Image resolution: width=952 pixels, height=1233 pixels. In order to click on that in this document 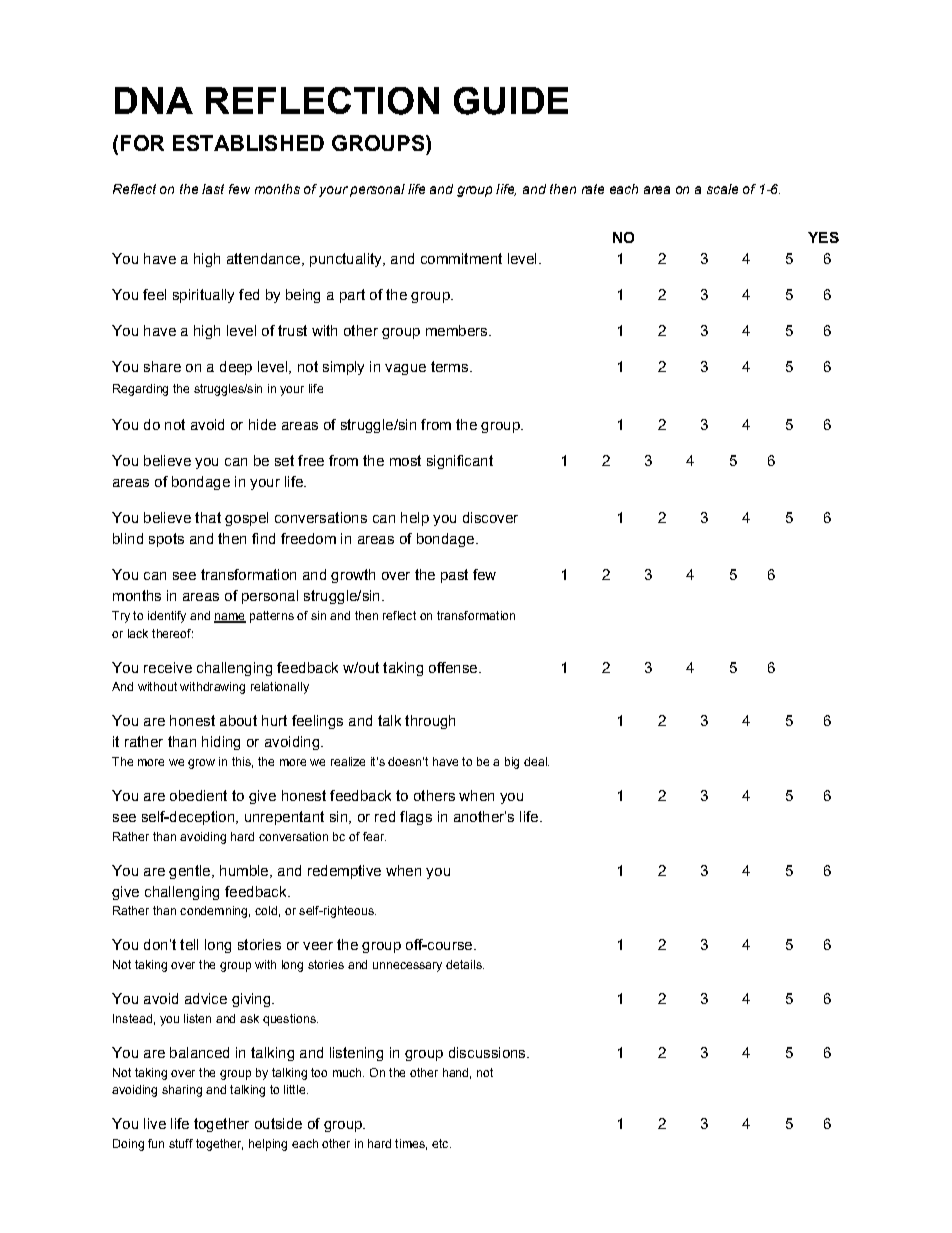, I will do `click(208, 517)`.
